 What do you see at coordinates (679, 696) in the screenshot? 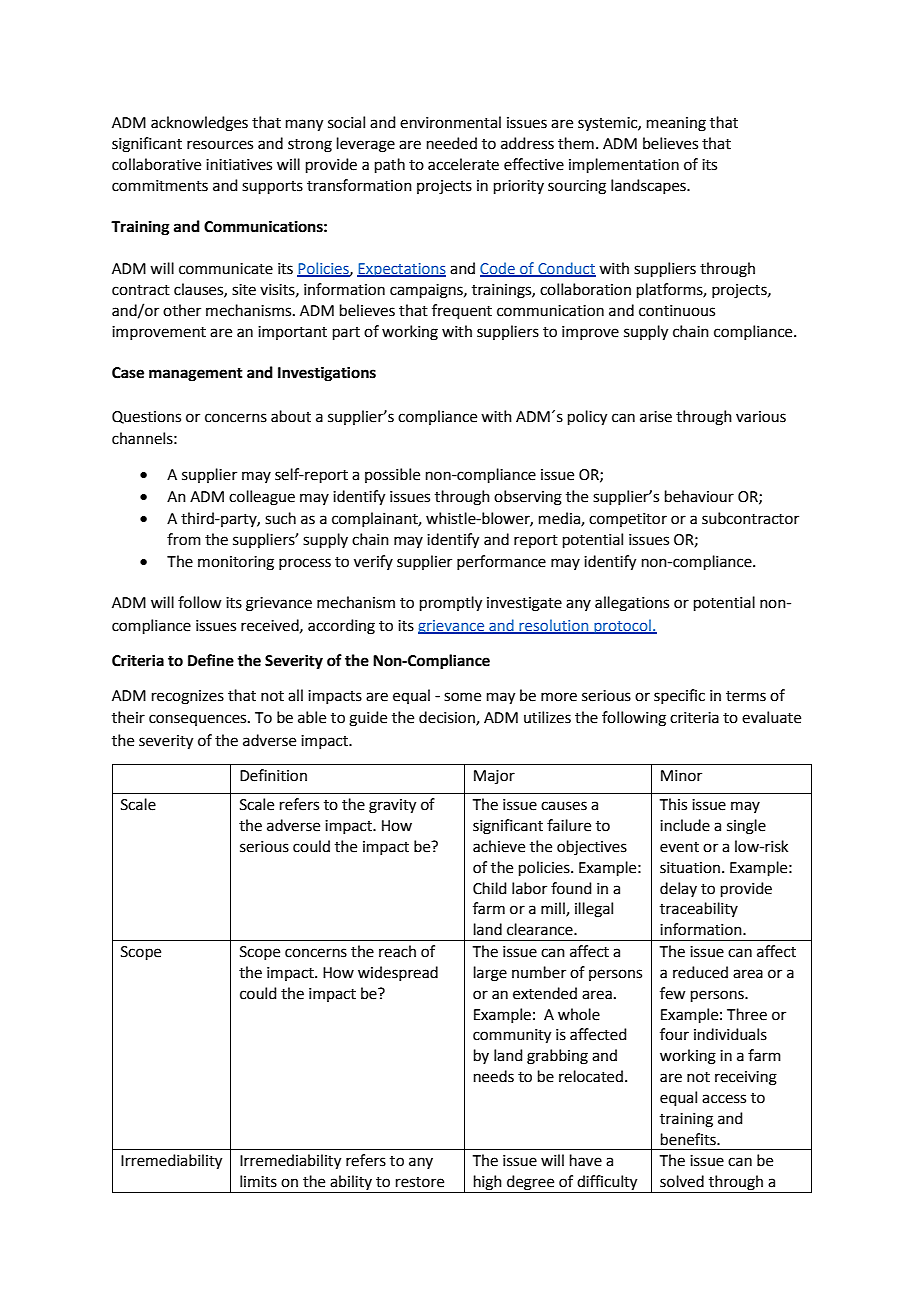
I see `specific` at bounding box center [679, 696].
